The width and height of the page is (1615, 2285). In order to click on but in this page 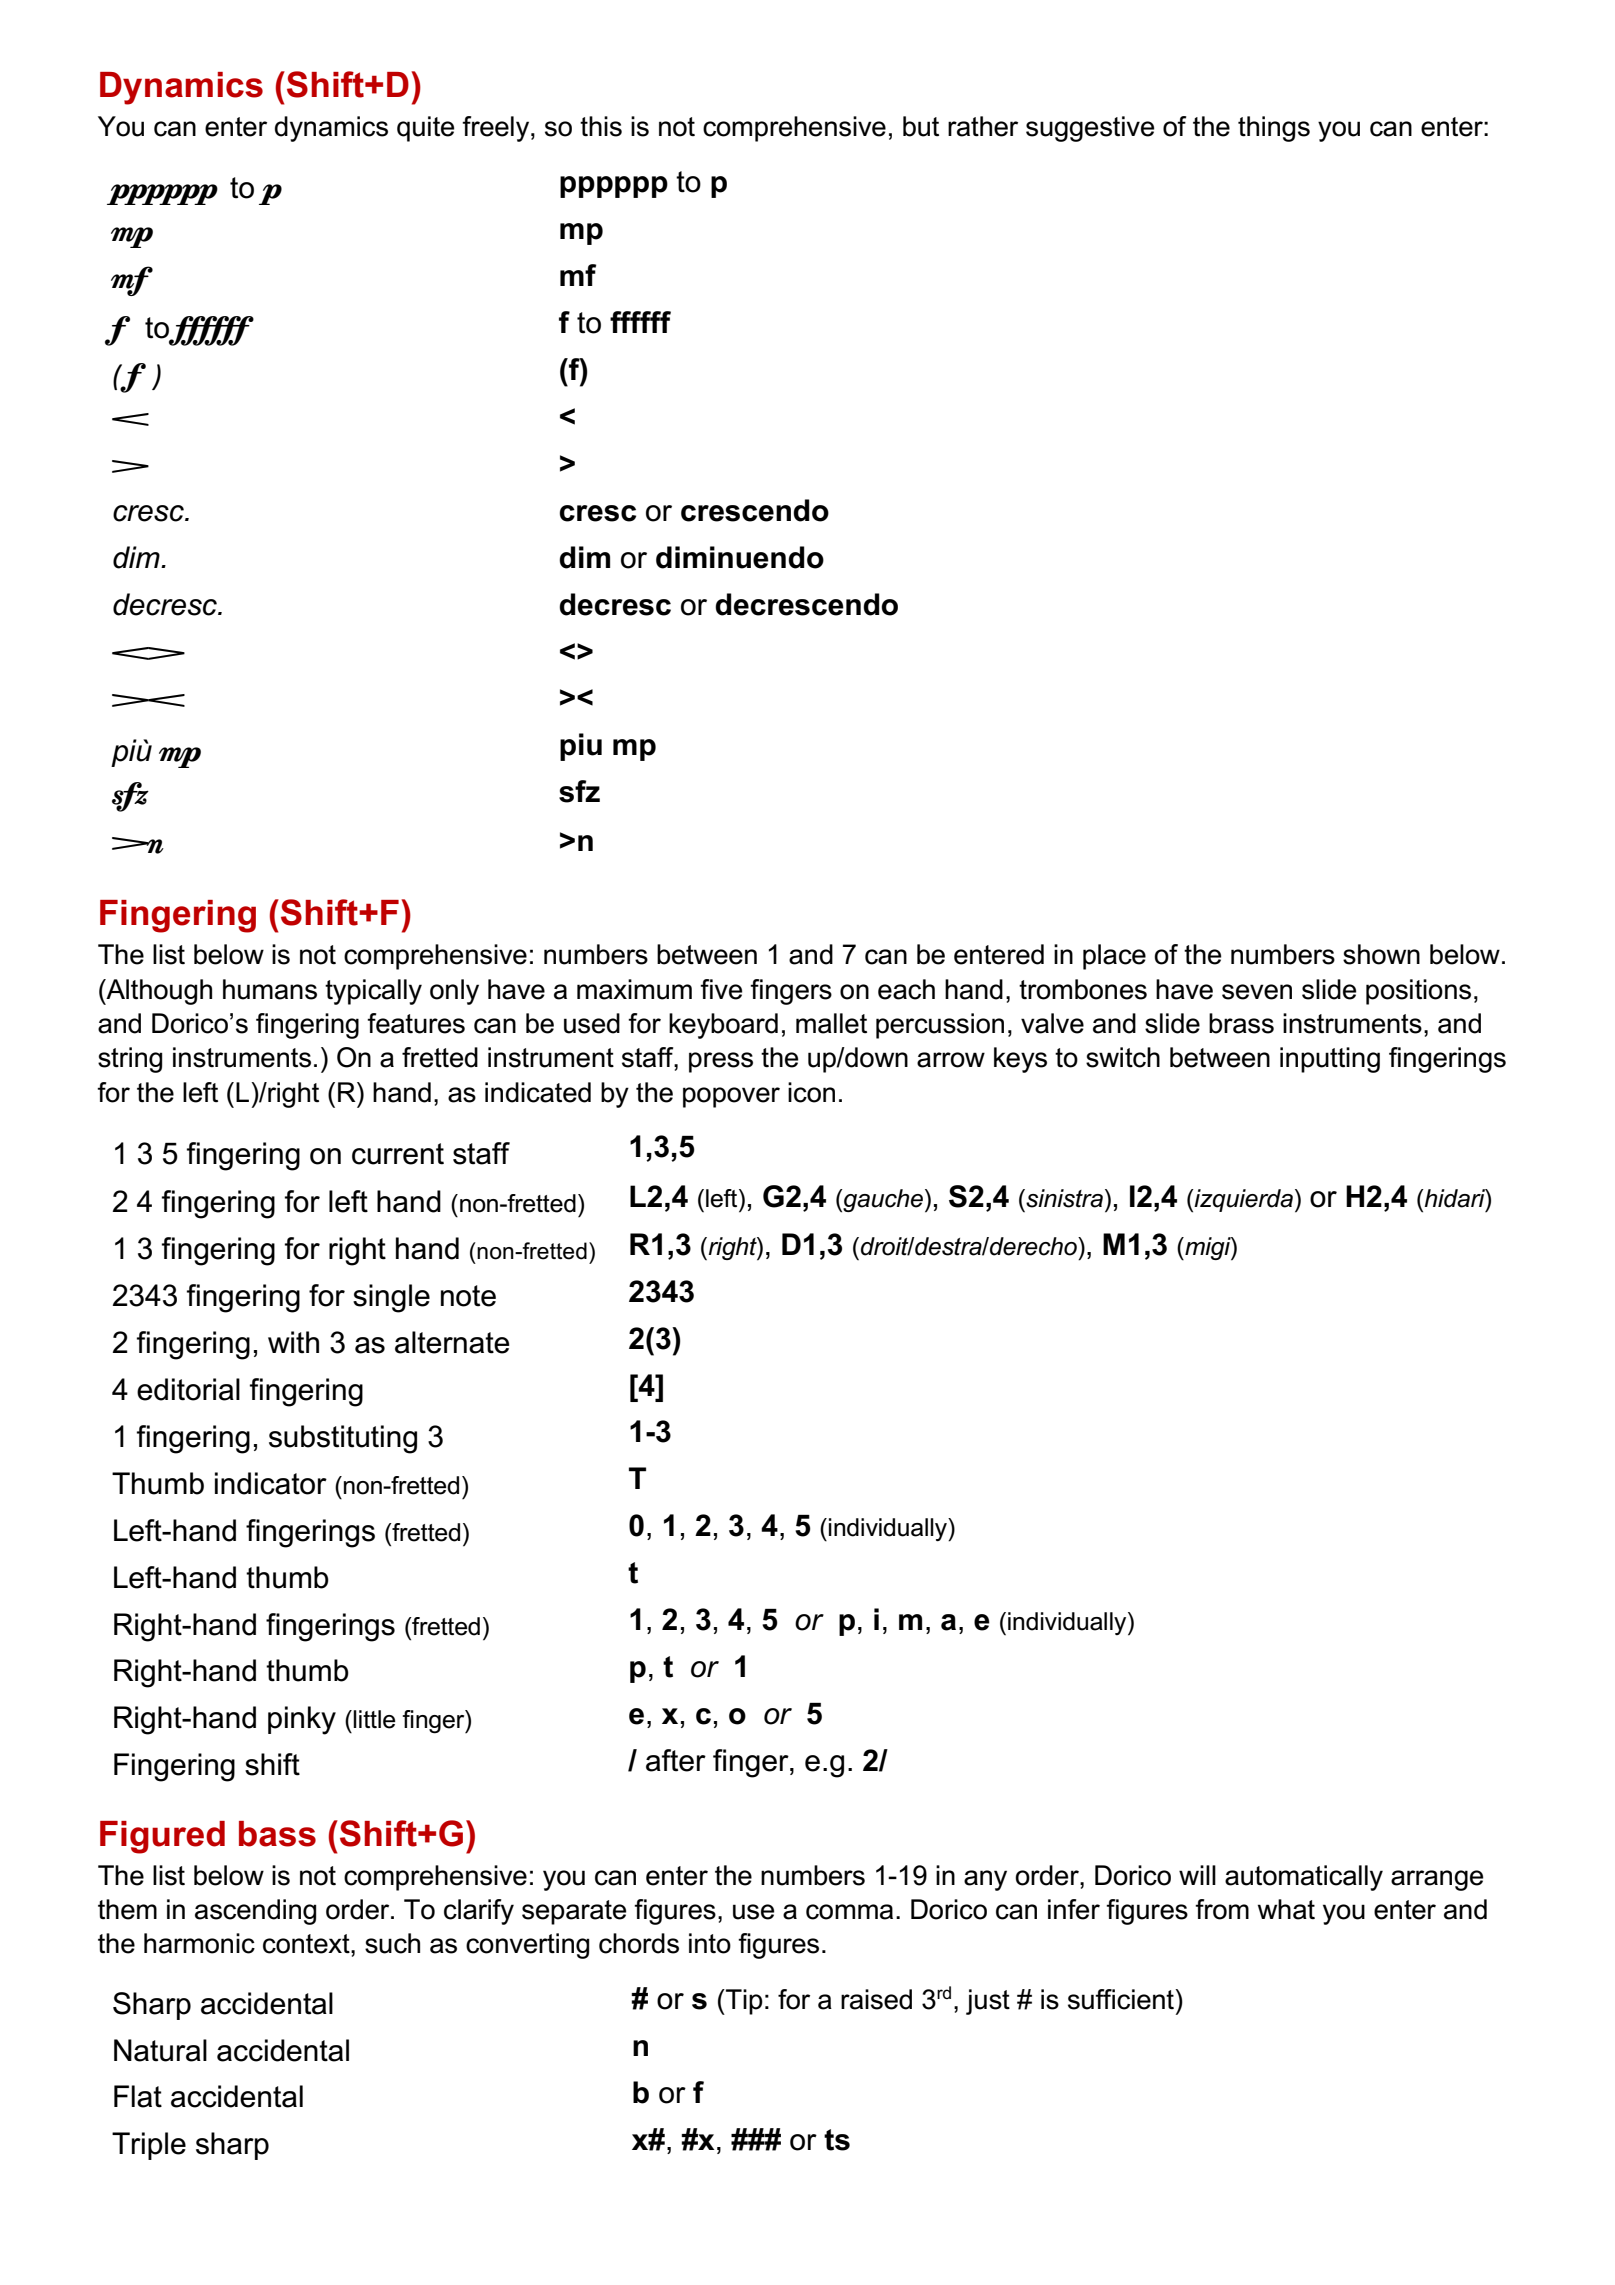, I will do `click(921, 126)`.
